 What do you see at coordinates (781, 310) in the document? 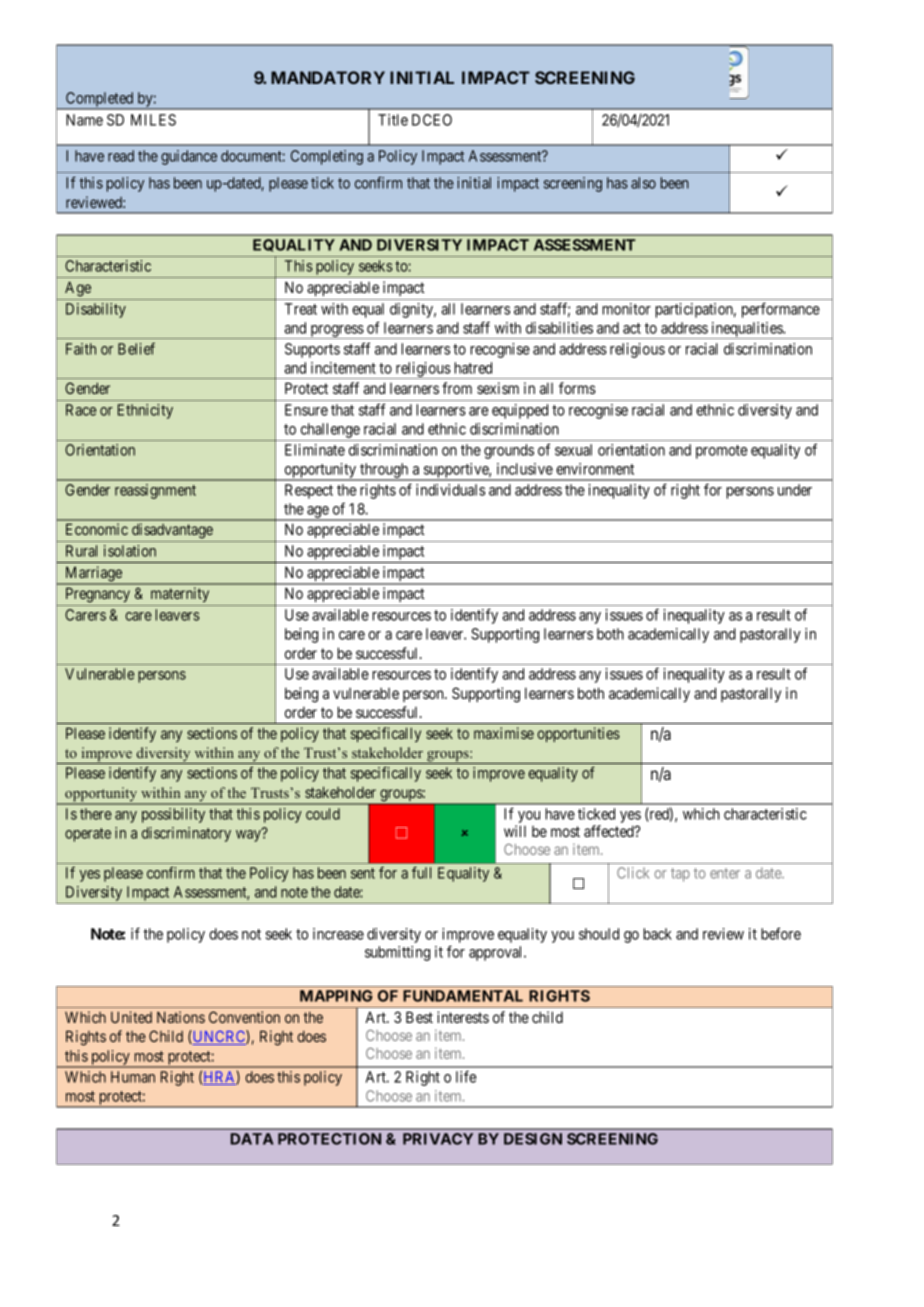
I see `performance` at bounding box center [781, 310].
